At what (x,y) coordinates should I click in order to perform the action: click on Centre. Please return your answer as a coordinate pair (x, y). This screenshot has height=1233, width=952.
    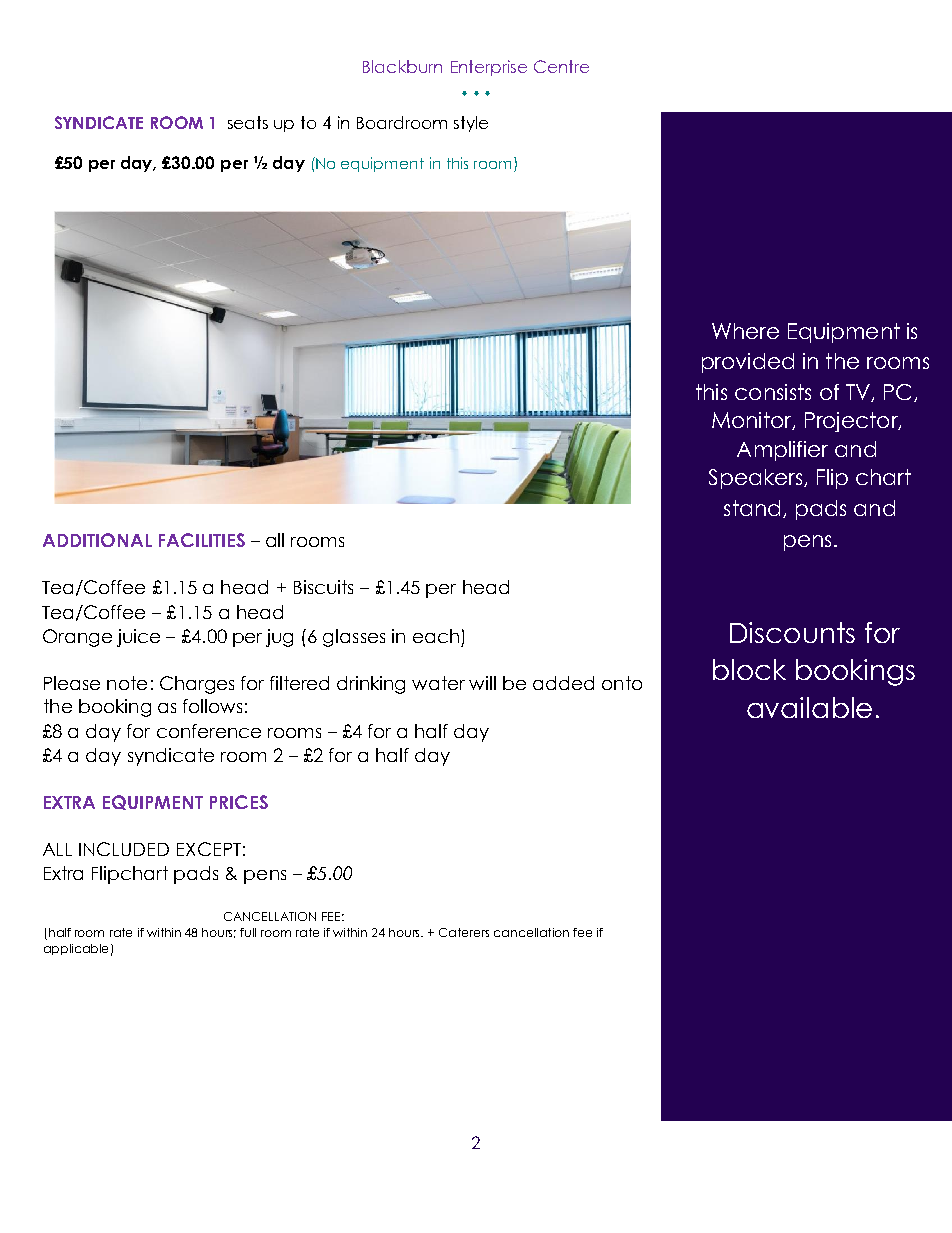
    Looking at the image, I should click on (561, 66).
